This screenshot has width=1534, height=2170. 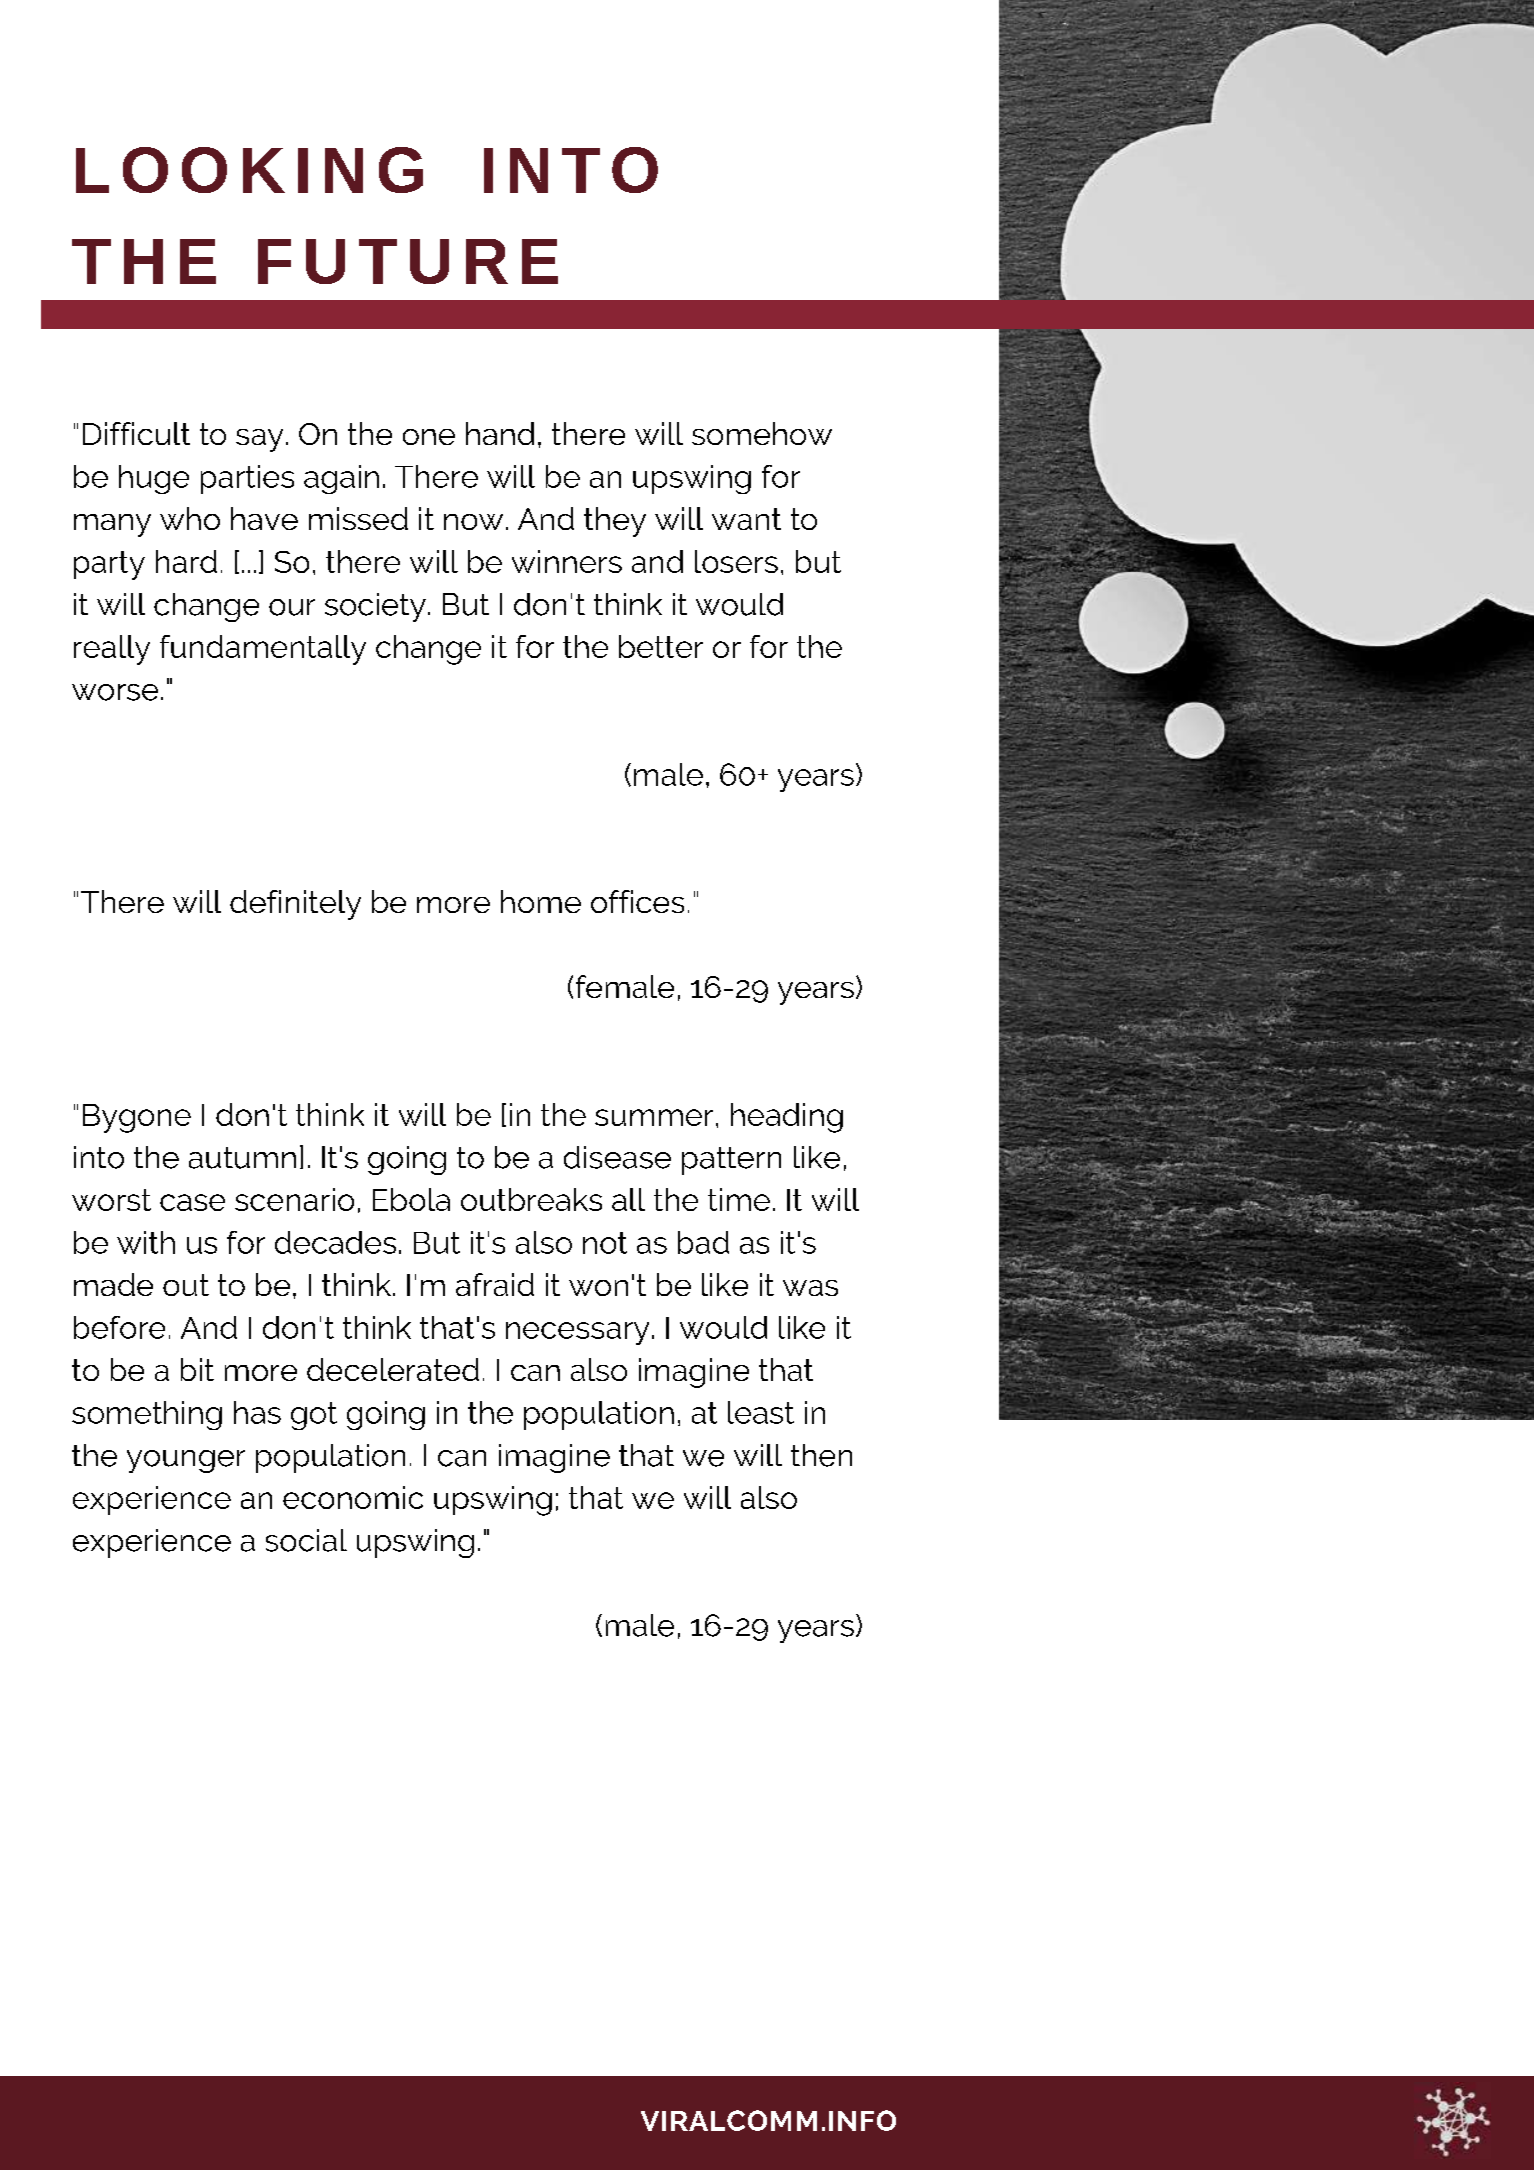 I want to click on somehow, so click(x=762, y=433).
